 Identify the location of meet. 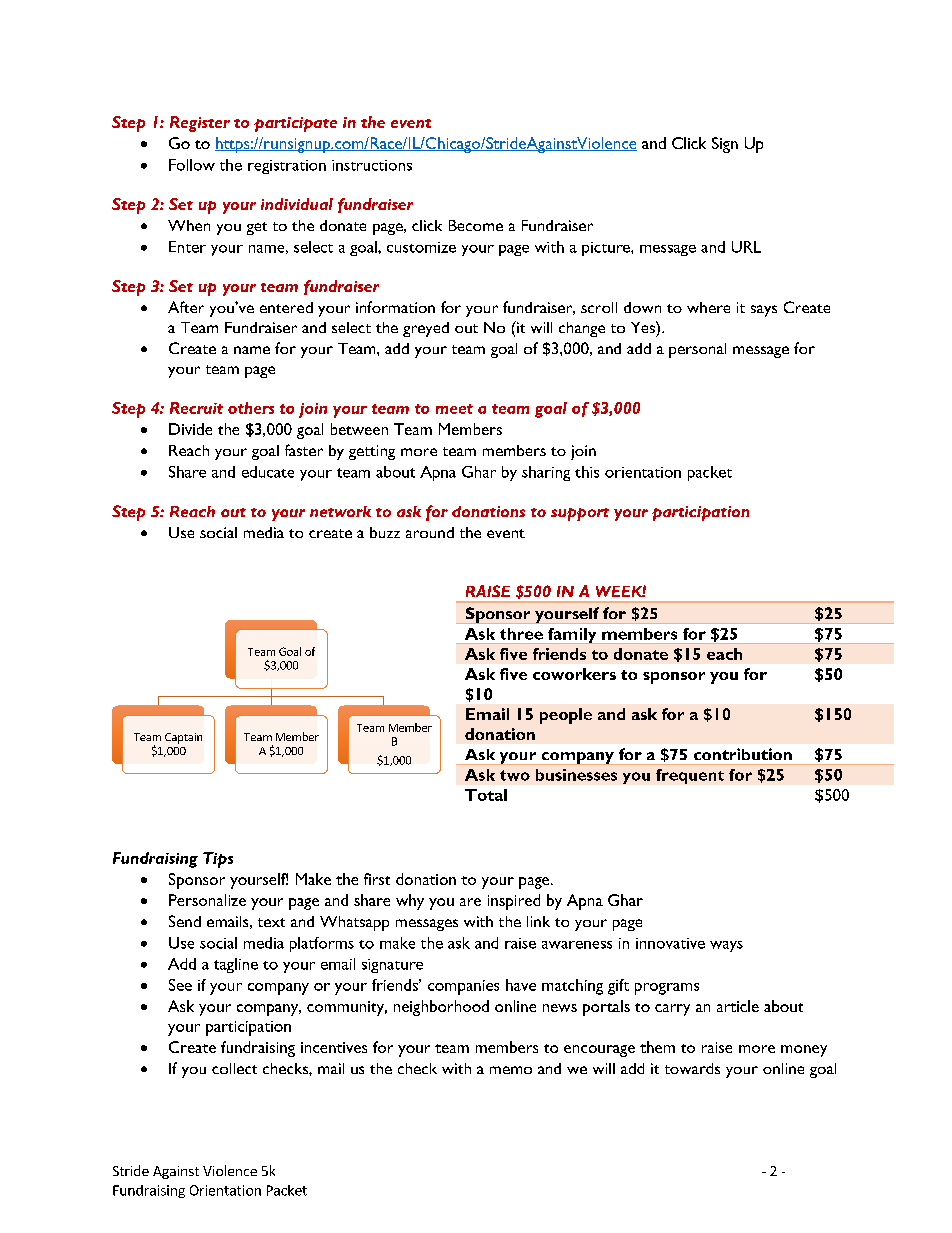
(454, 409).
